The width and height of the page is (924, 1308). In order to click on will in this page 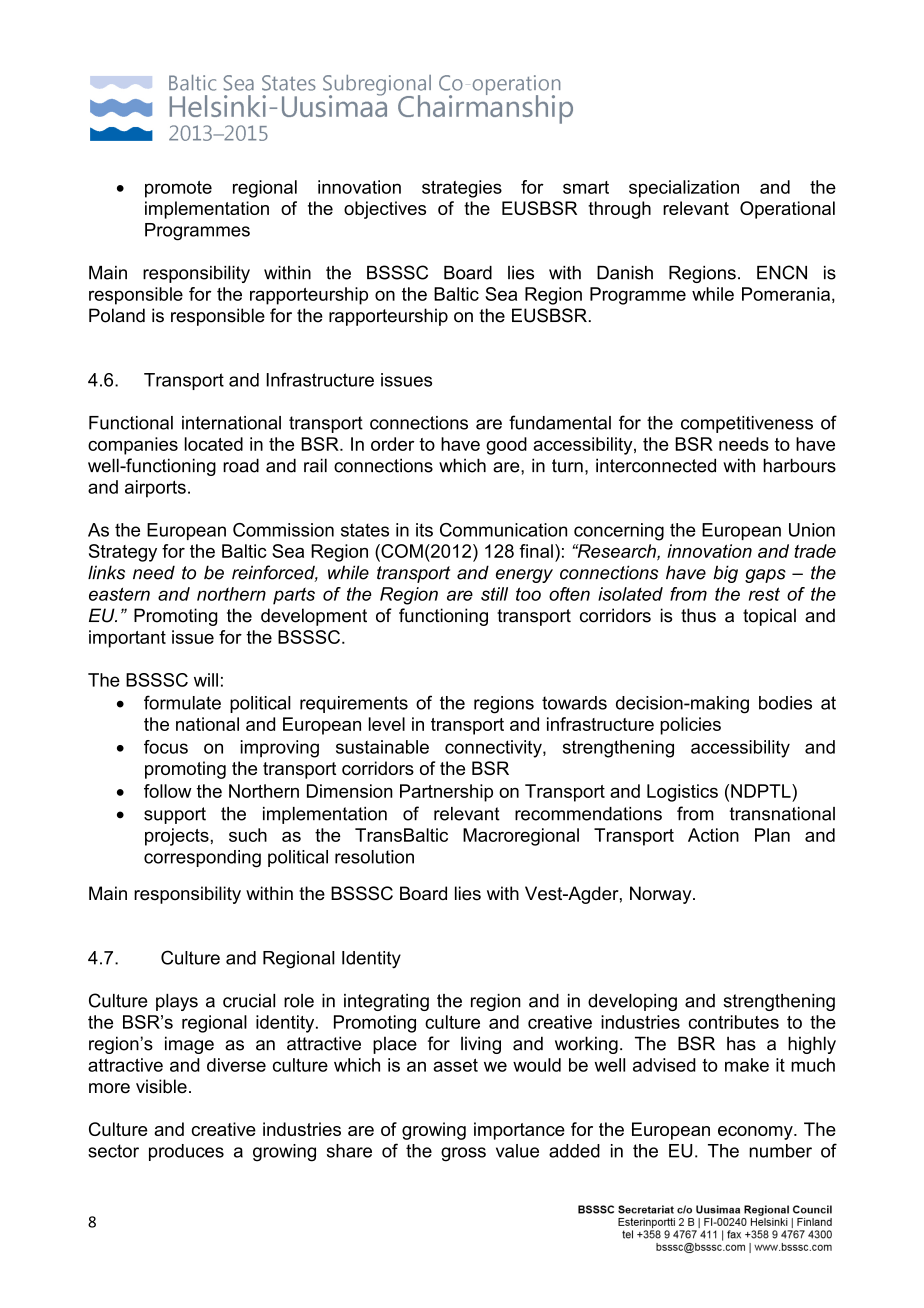, I will do `click(206, 680)`.
